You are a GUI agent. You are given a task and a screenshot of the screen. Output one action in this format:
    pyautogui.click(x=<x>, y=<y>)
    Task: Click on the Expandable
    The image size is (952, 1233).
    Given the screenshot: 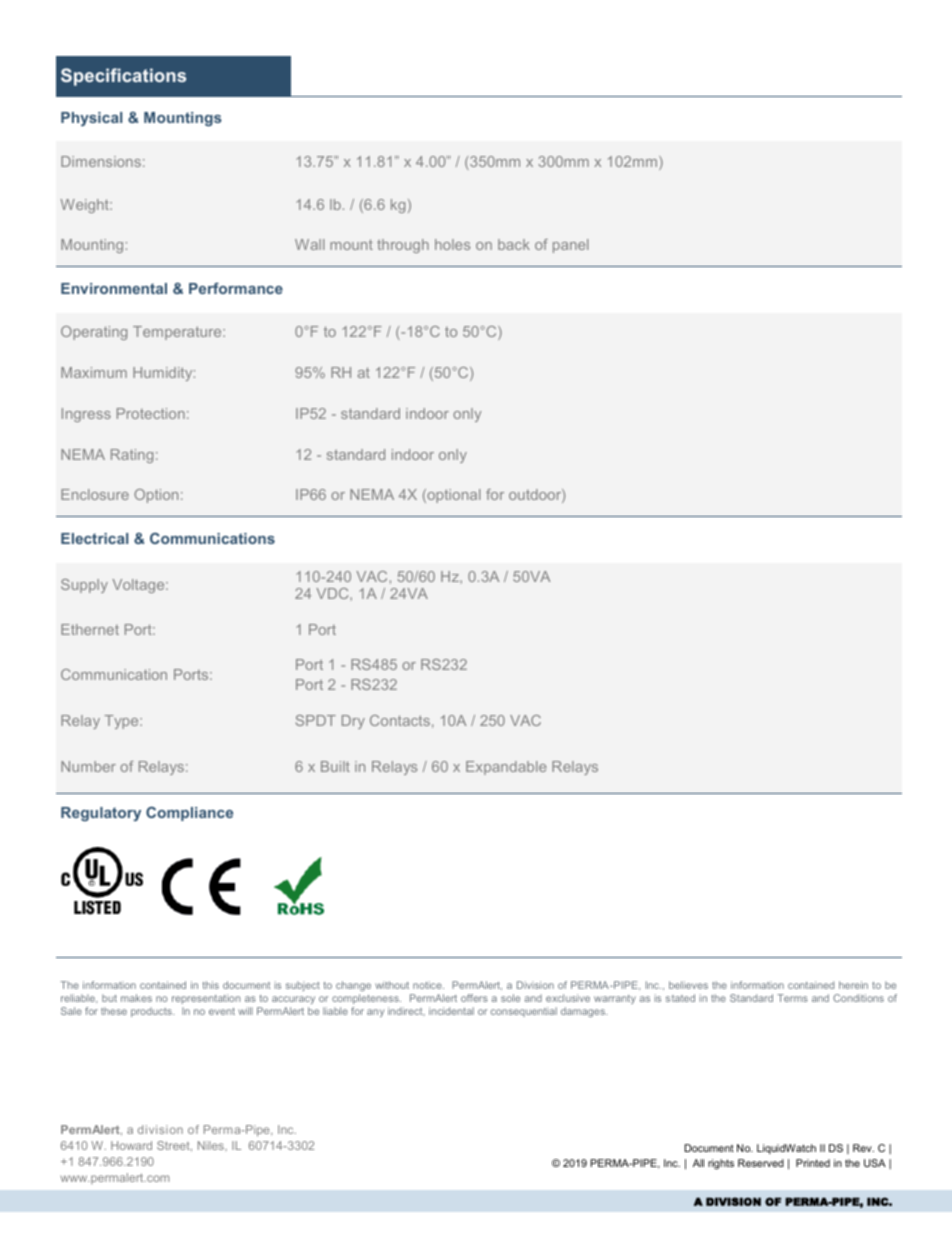 What is the action you would take?
    pyautogui.click(x=506, y=768)
